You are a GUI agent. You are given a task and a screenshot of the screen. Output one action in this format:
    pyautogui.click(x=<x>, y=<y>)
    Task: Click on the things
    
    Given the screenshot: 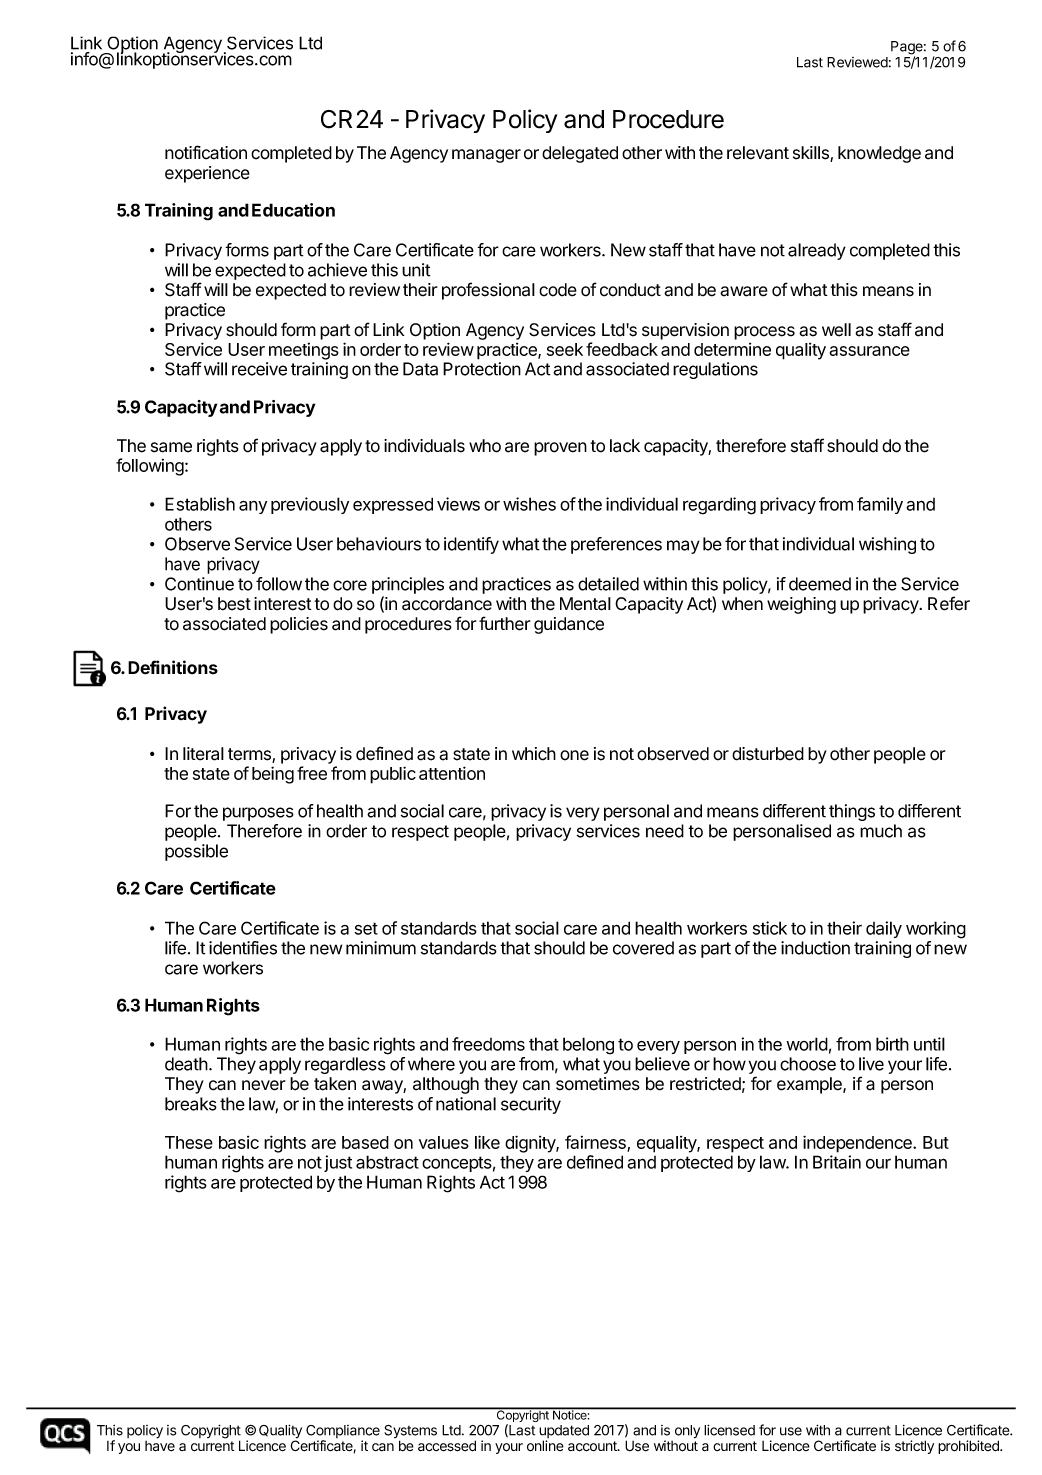 What is the action you would take?
    pyautogui.click(x=852, y=812)
